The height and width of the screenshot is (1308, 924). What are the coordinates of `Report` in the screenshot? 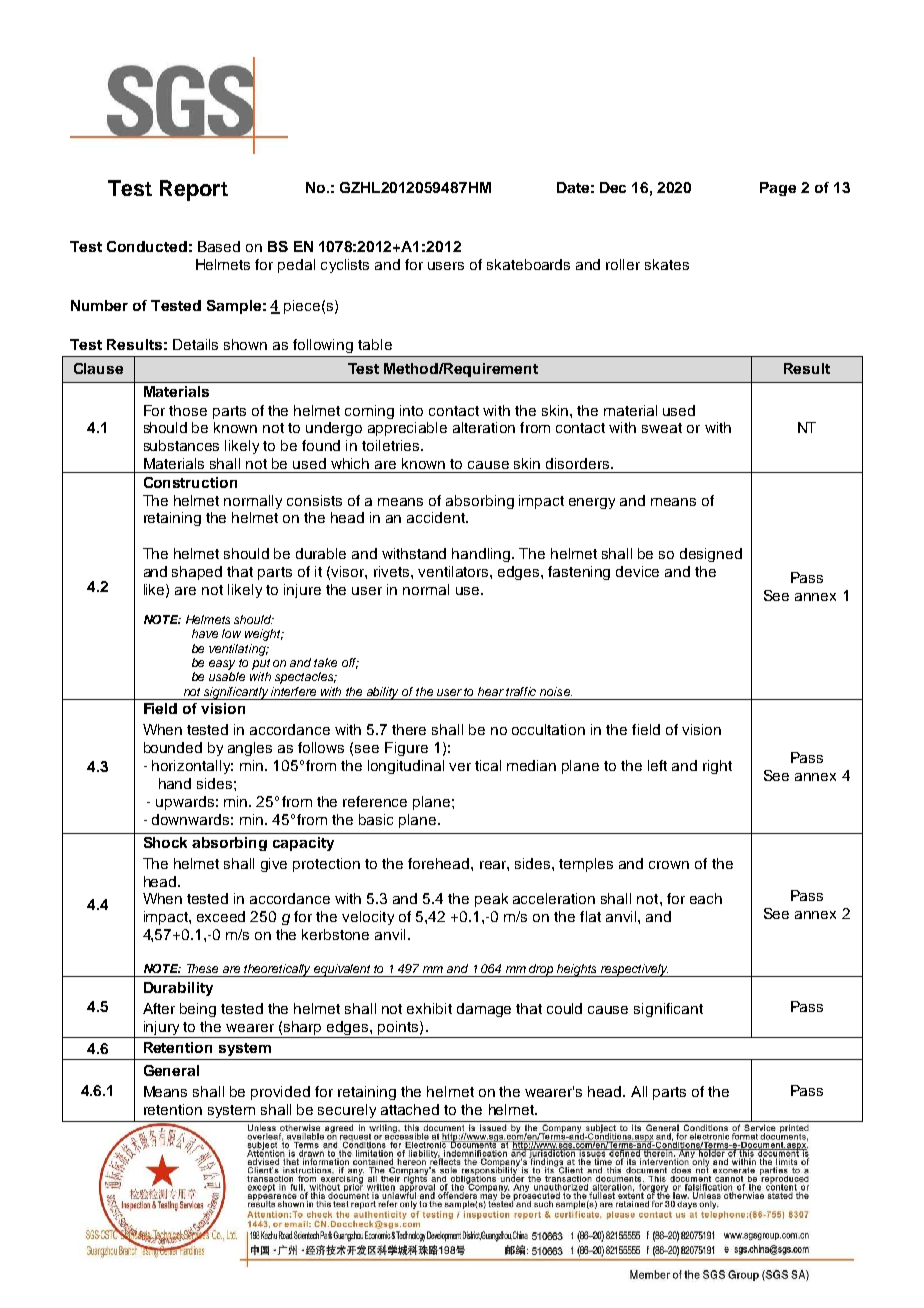 It's located at (194, 190).
